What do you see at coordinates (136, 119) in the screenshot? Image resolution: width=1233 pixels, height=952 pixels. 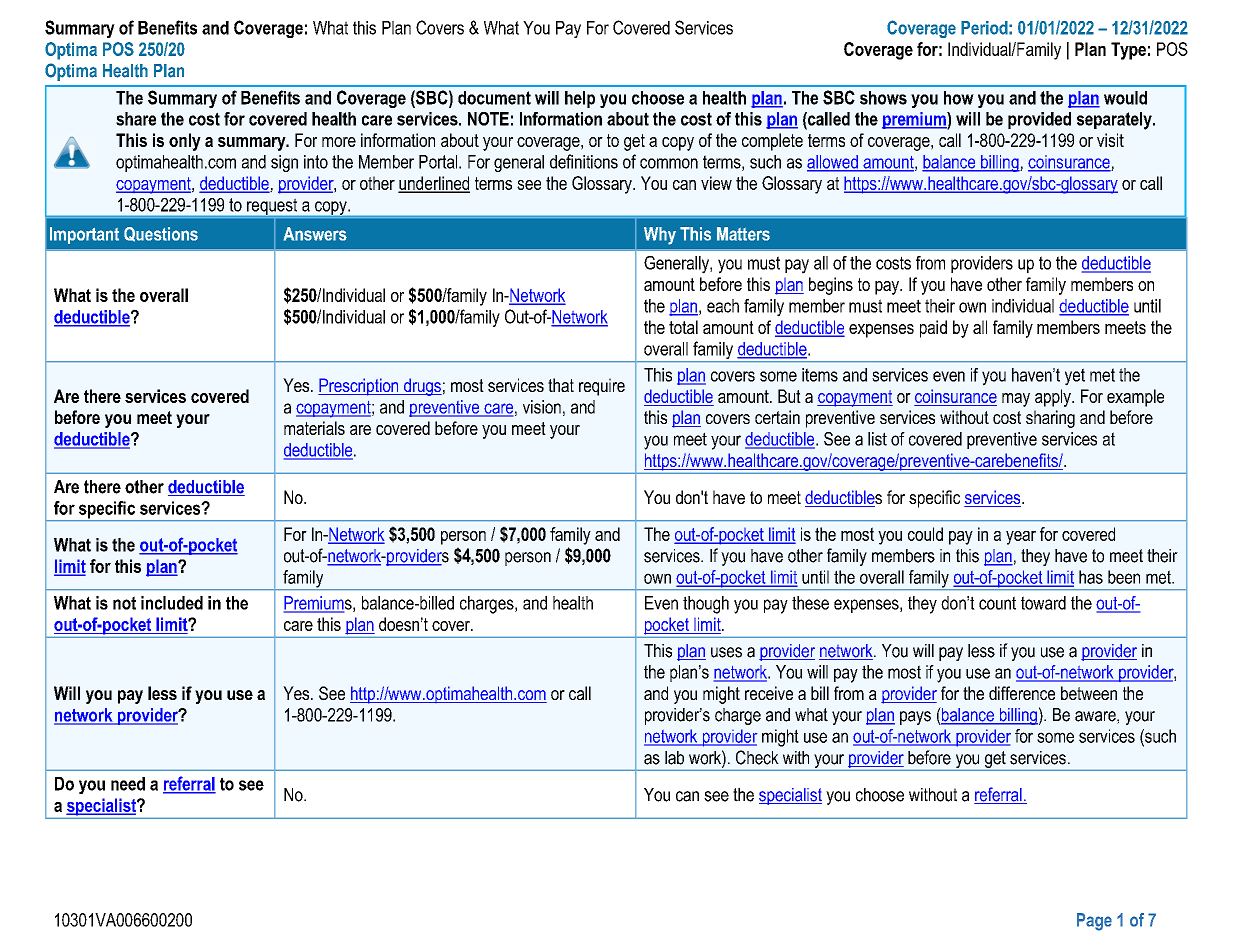 I see `share` at bounding box center [136, 119].
